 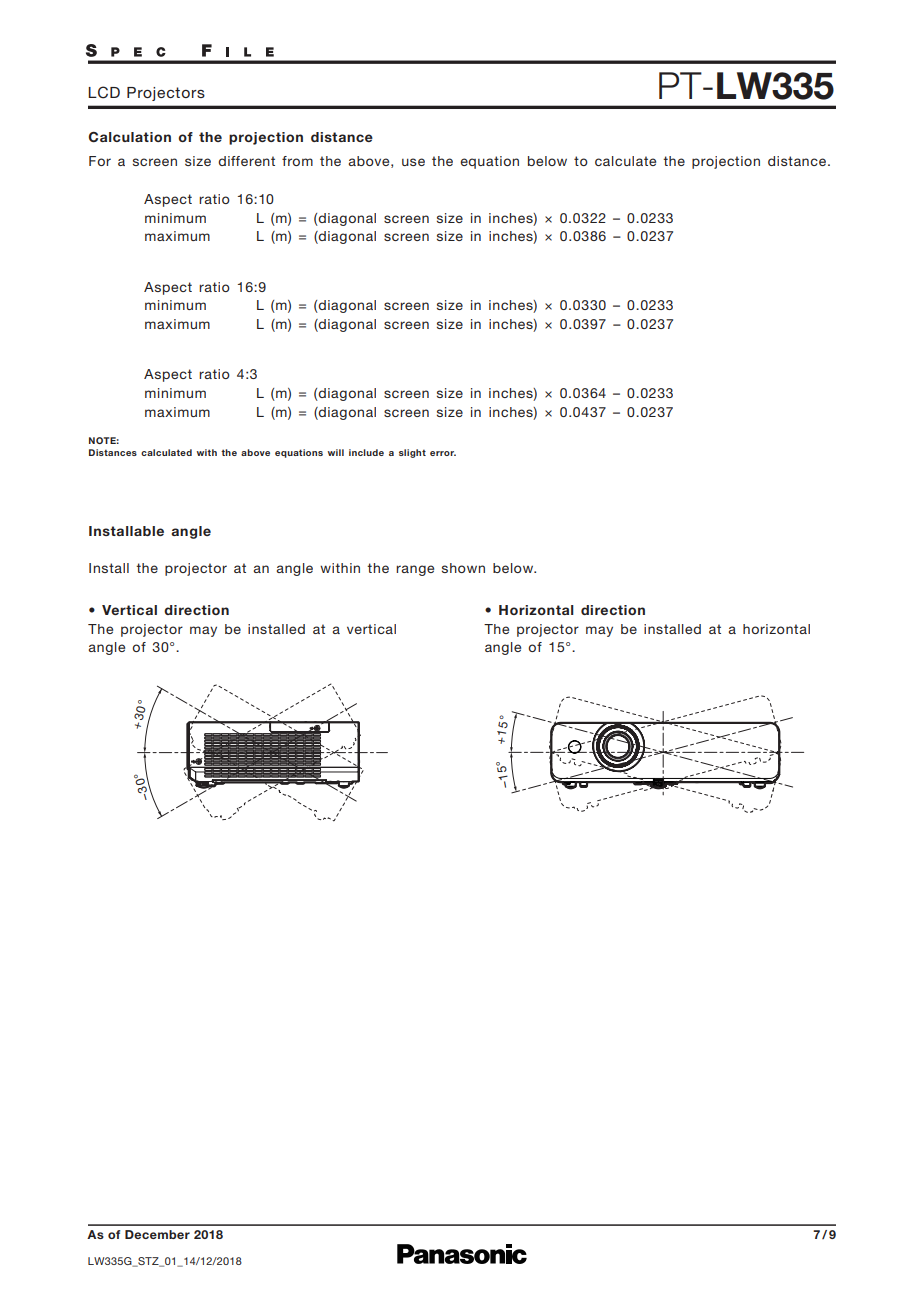 What do you see at coordinates (336, 452) in the image?
I see `will` at bounding box center [336, 452].
